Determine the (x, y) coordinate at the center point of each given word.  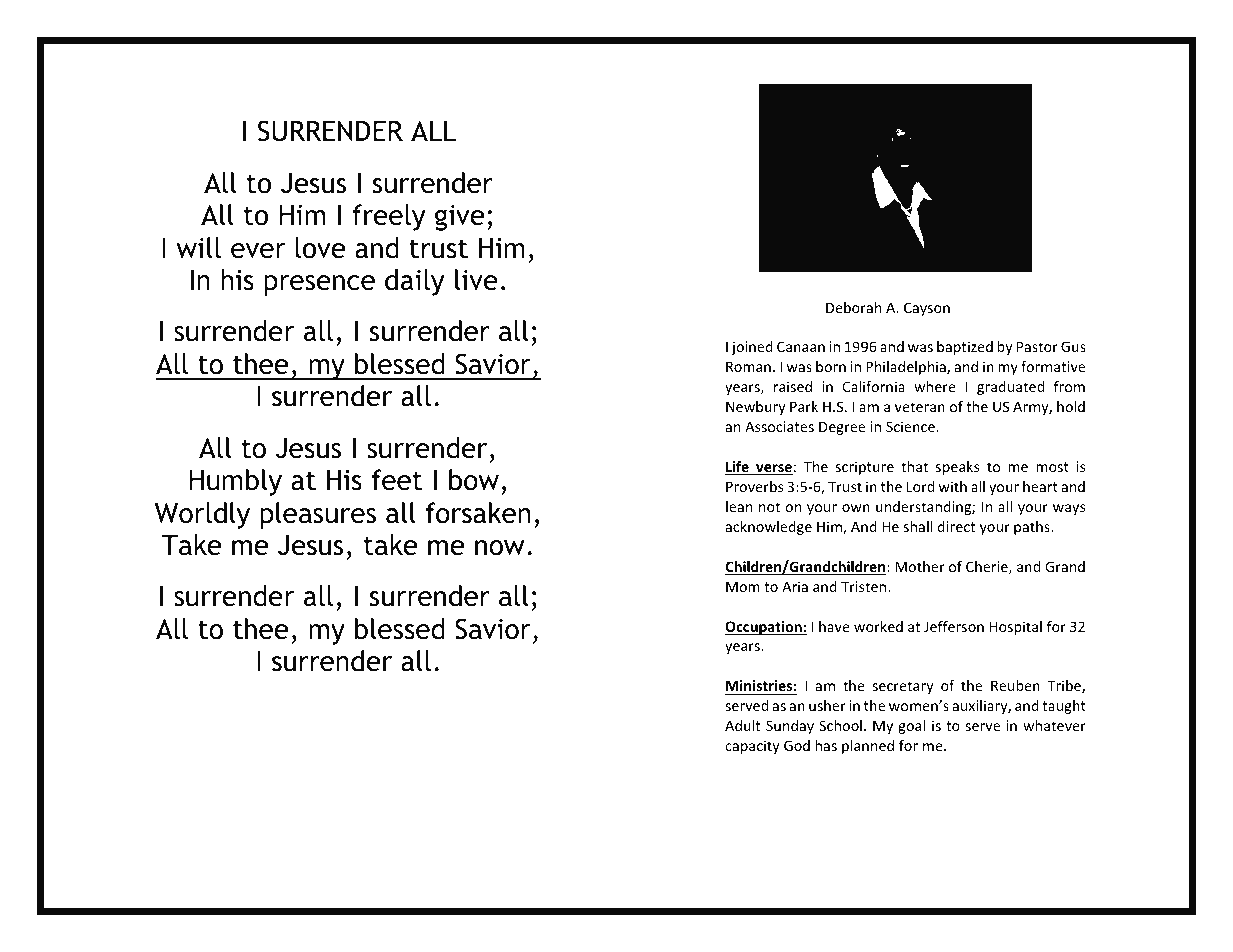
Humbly (235, 482)
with (953, 486)
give (459, 218)
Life (738, 468)
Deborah (853, 307)
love (320, 248)
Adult (742, 725)
